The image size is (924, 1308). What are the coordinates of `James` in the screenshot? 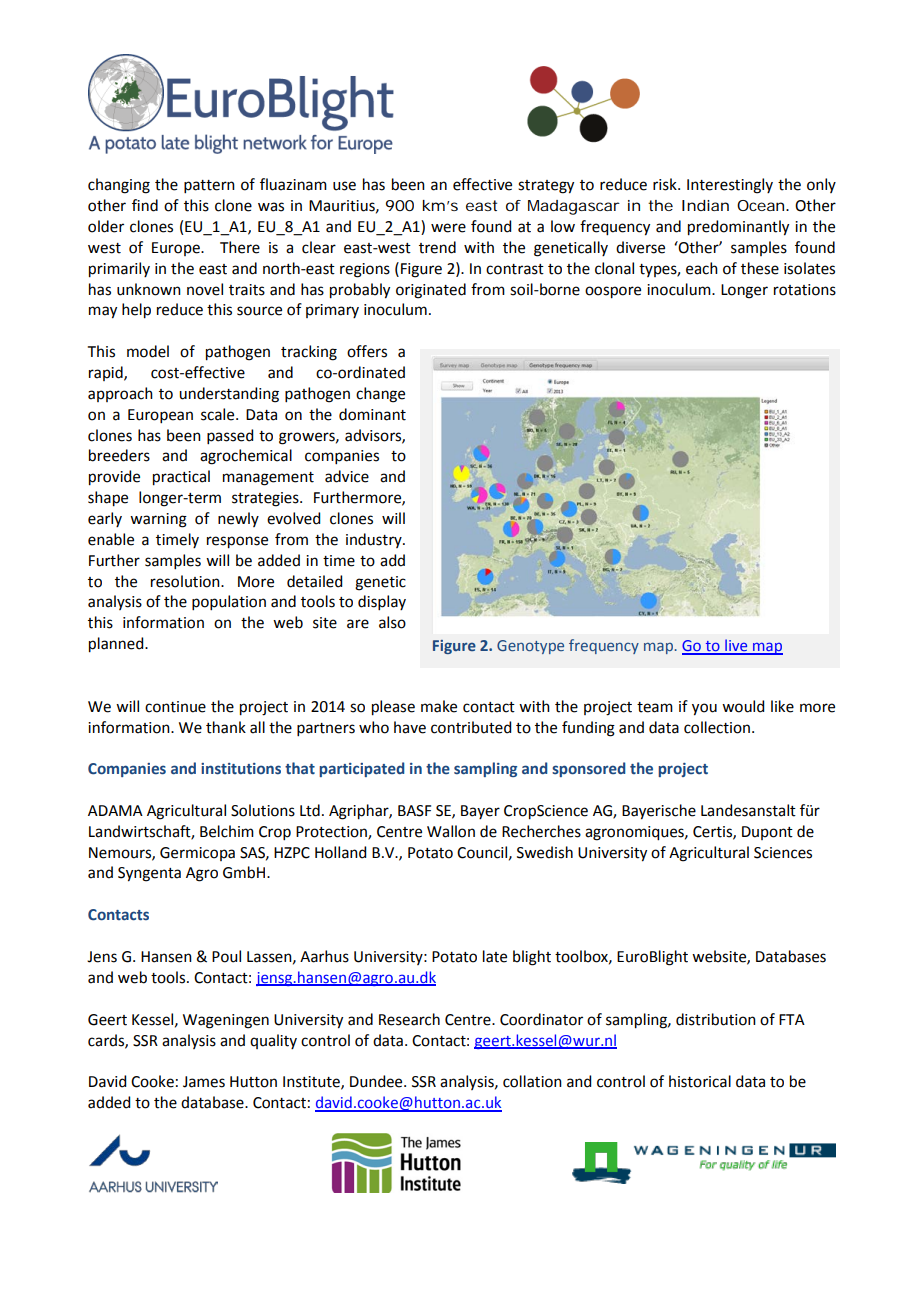 It's located at (204, 1082).
